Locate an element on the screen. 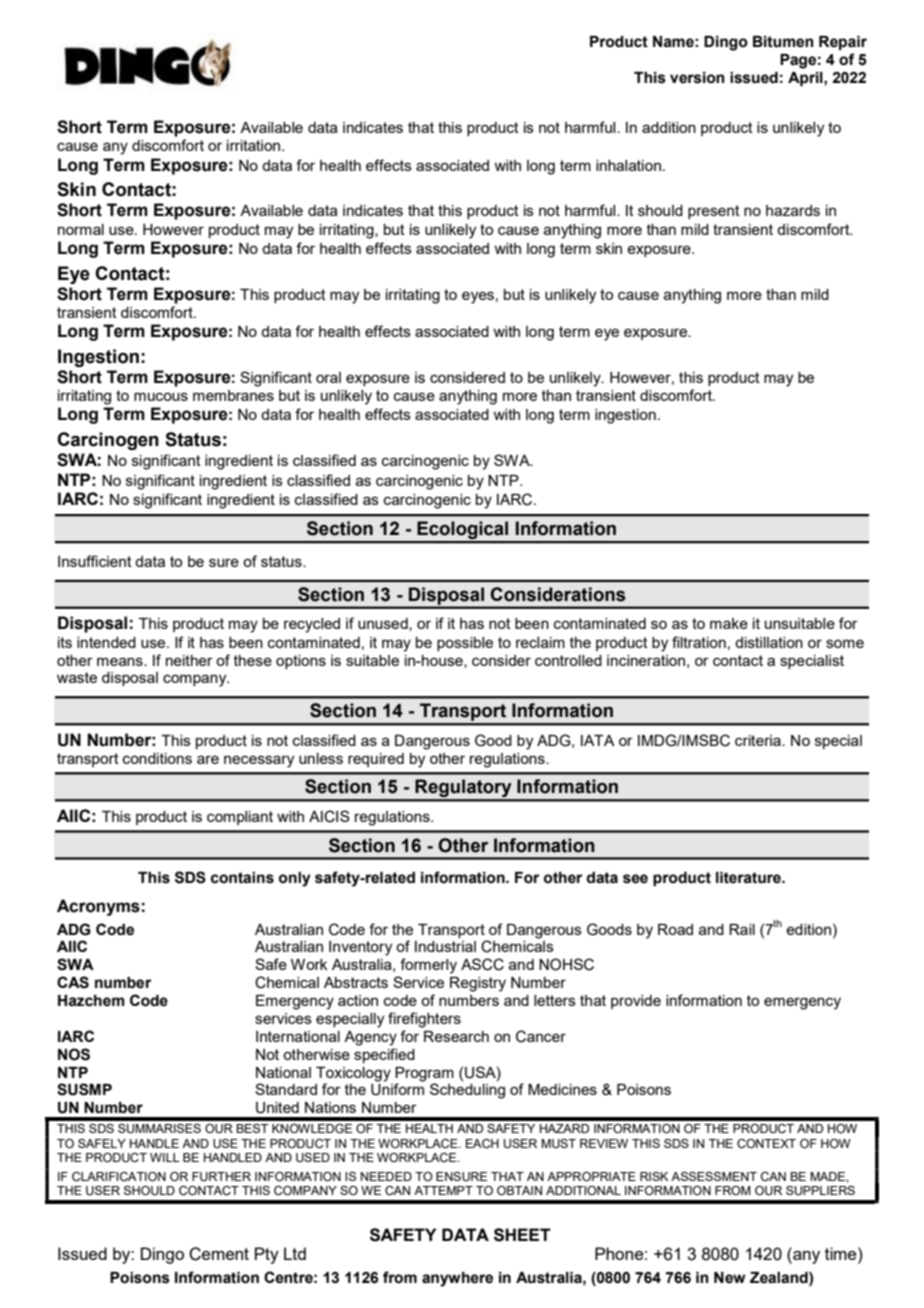 The width and height of the screenshot is (924, 1308). make is located at coordinates (729, 623).
